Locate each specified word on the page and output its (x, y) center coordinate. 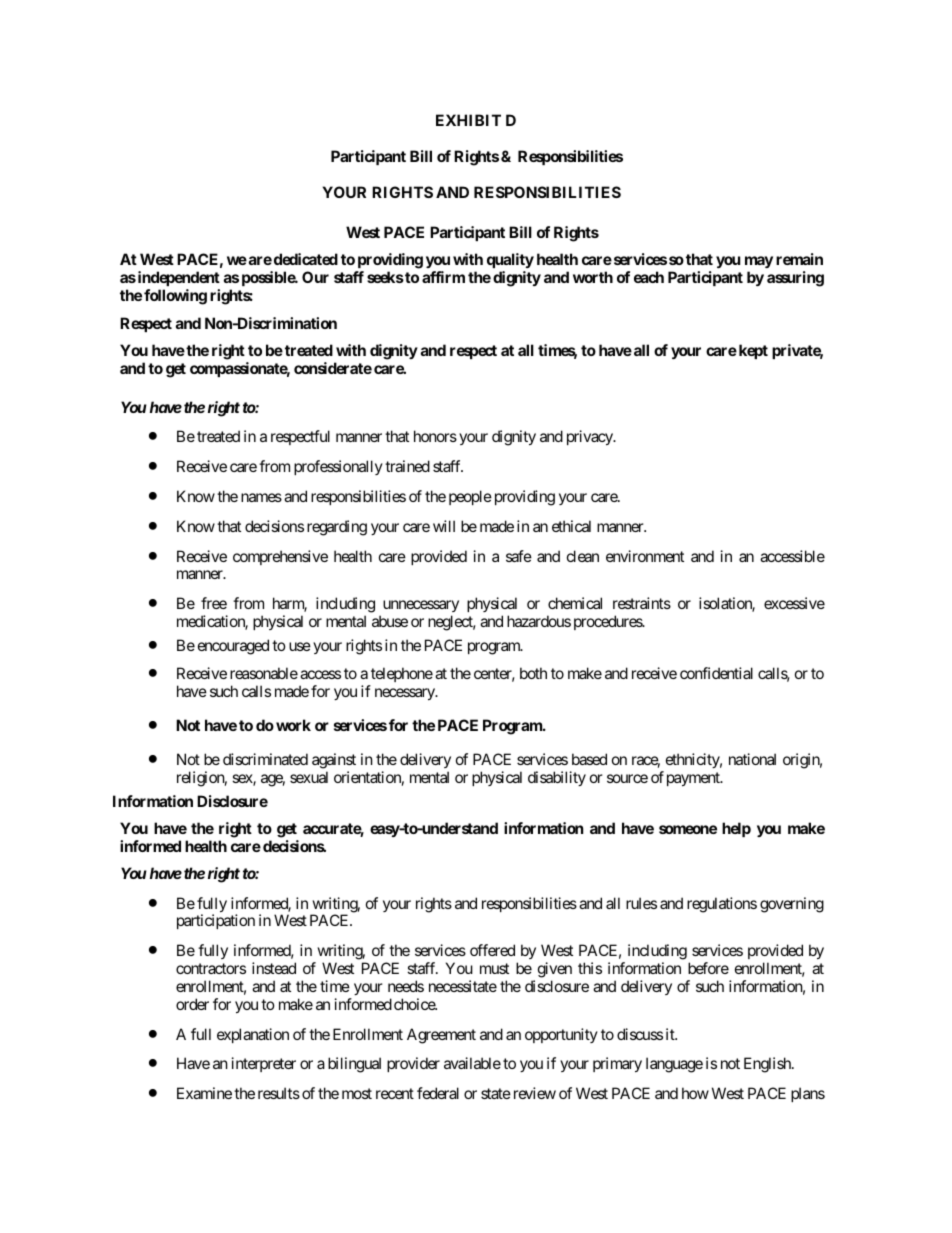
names (261, 497)
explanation (253, 1035)
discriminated (265, 759)
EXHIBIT (468, 120)
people (470, 497)
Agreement (441, 1036)
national (752, 759)
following (175, 297)
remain (799, 259)
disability (557, 778)
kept (752, 351)
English (768, 1065)
